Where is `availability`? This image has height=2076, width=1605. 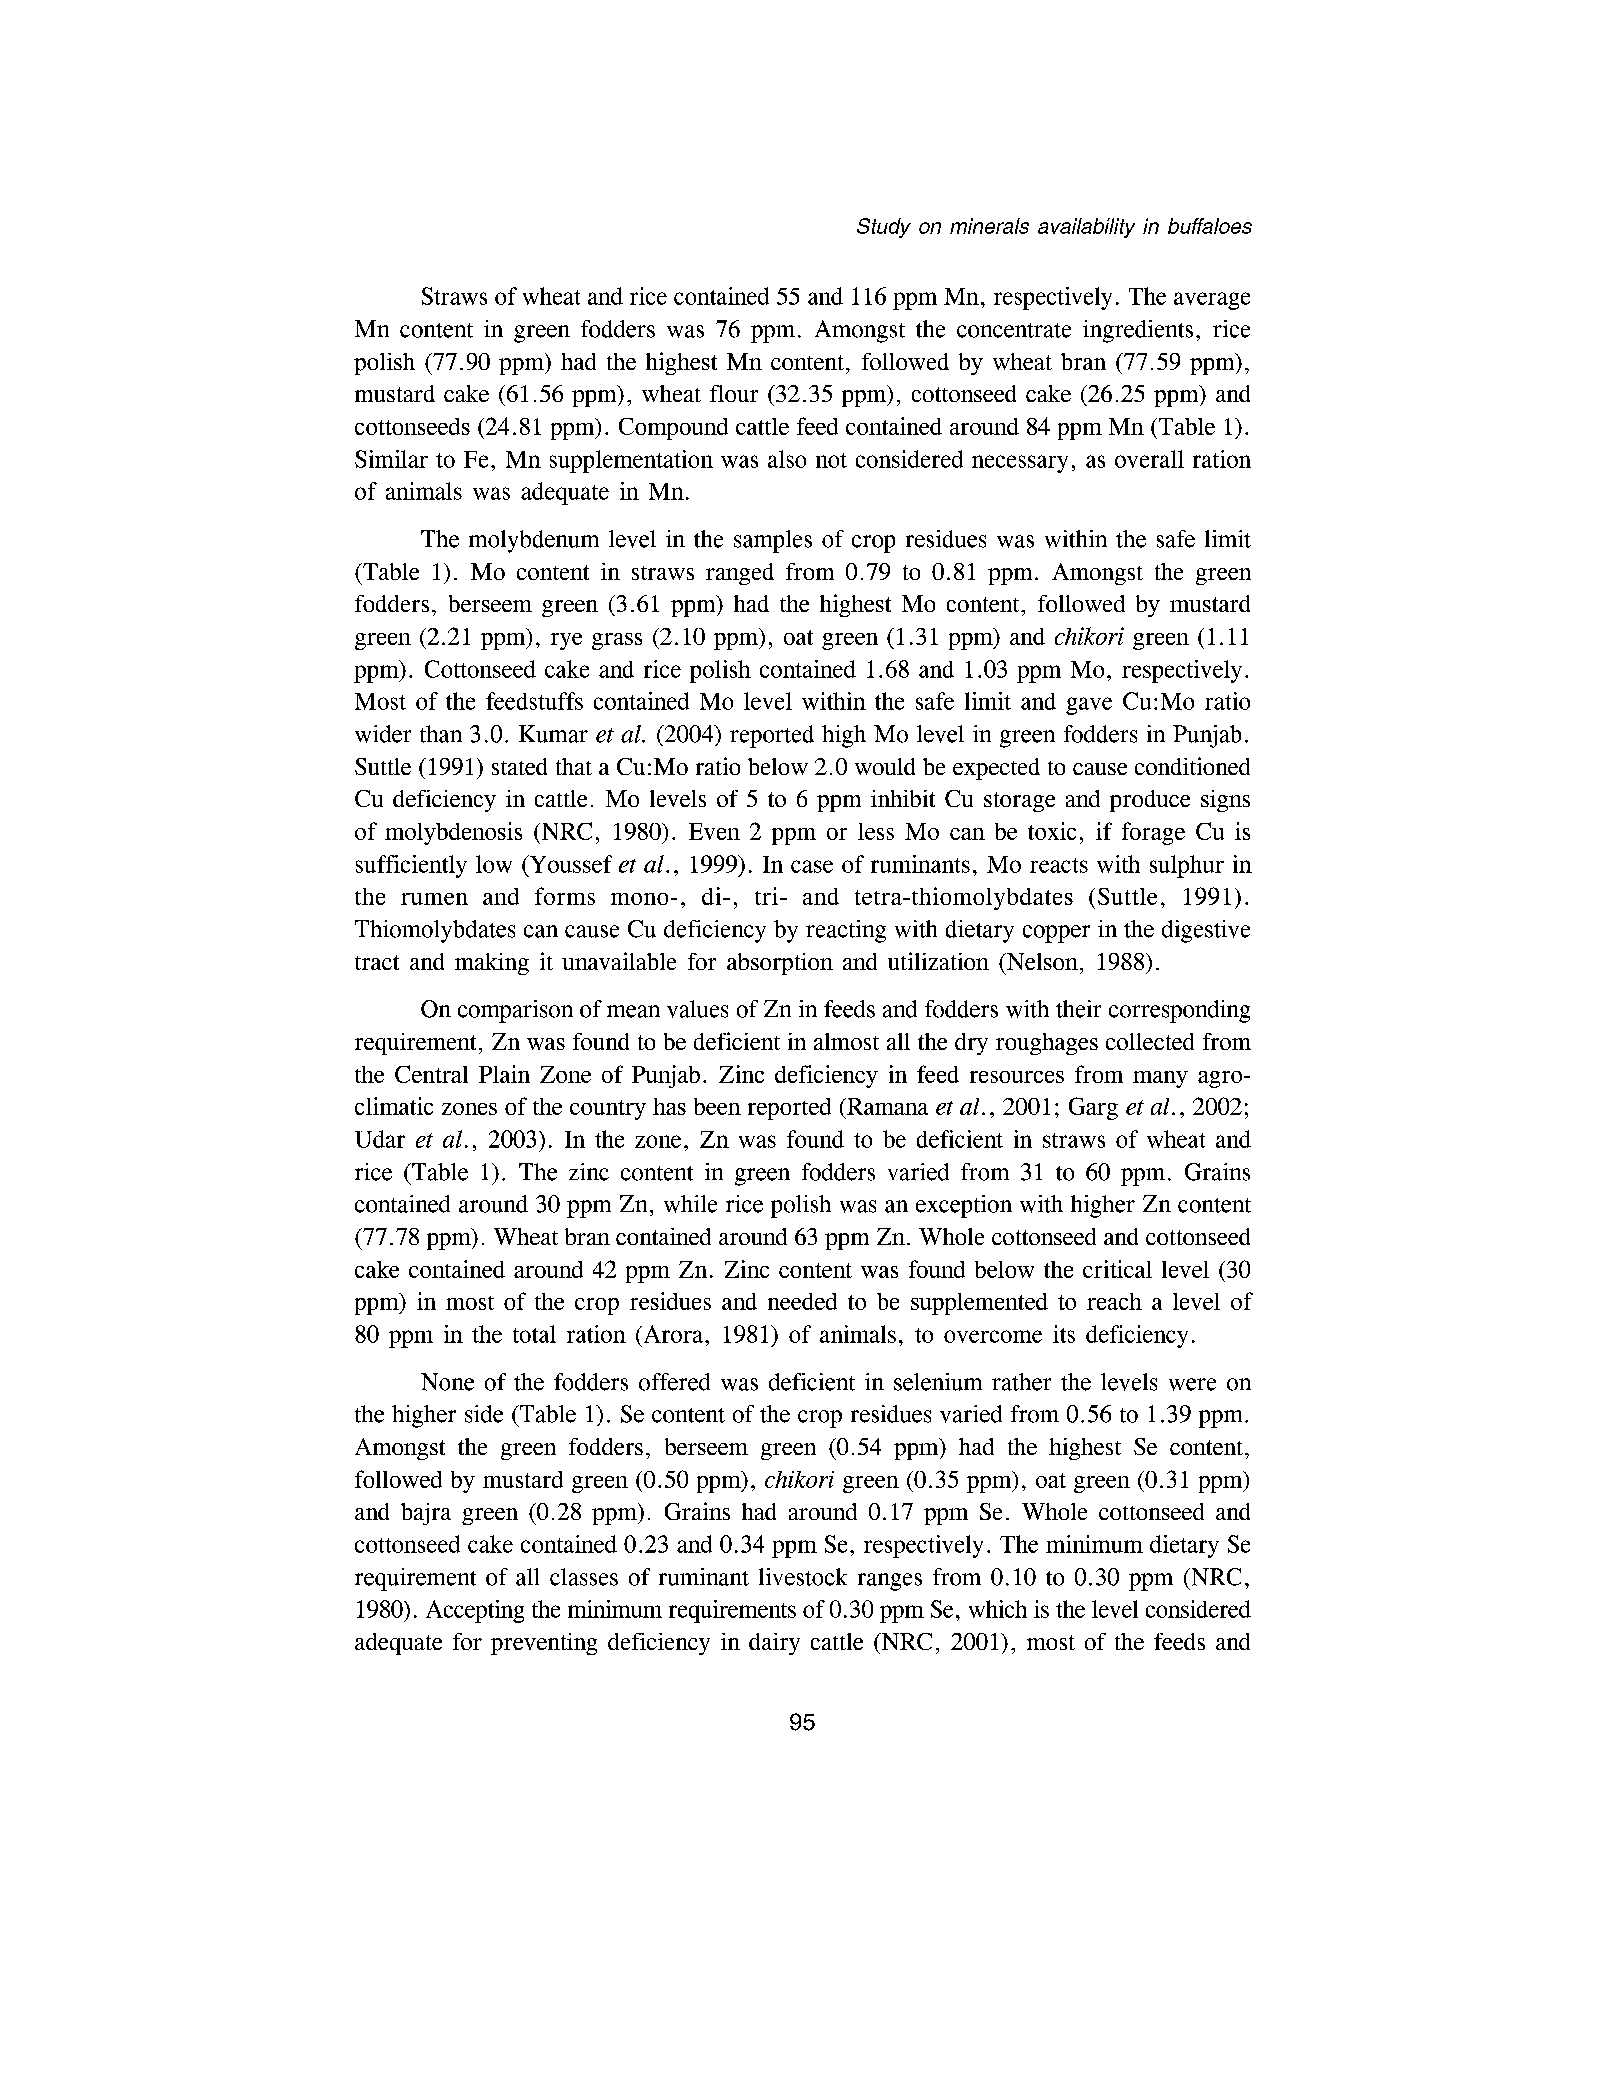
availability is located at coordinates (1086, 228).
